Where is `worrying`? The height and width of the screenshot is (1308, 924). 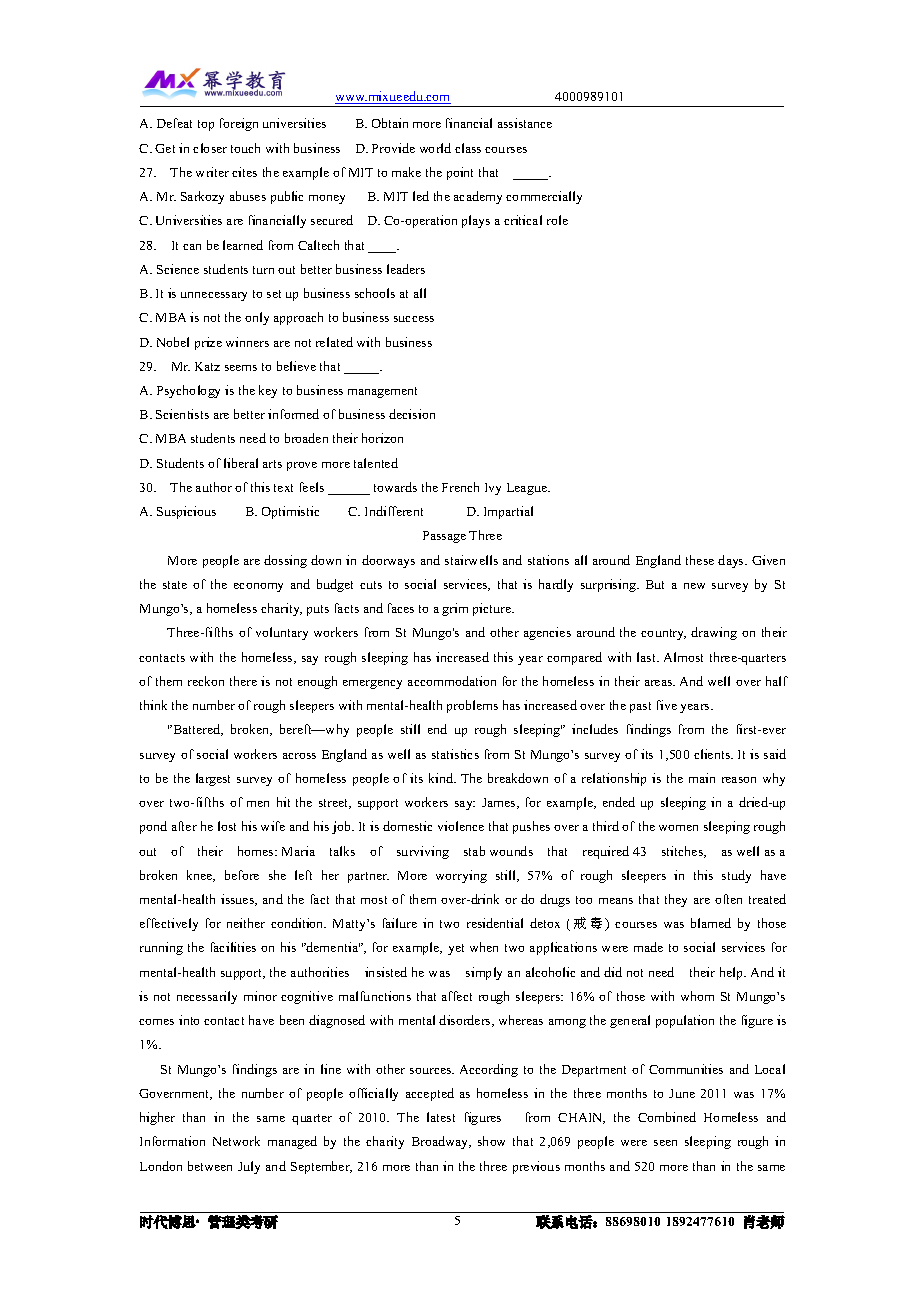 worrying is located at coordinates (461, 876).
